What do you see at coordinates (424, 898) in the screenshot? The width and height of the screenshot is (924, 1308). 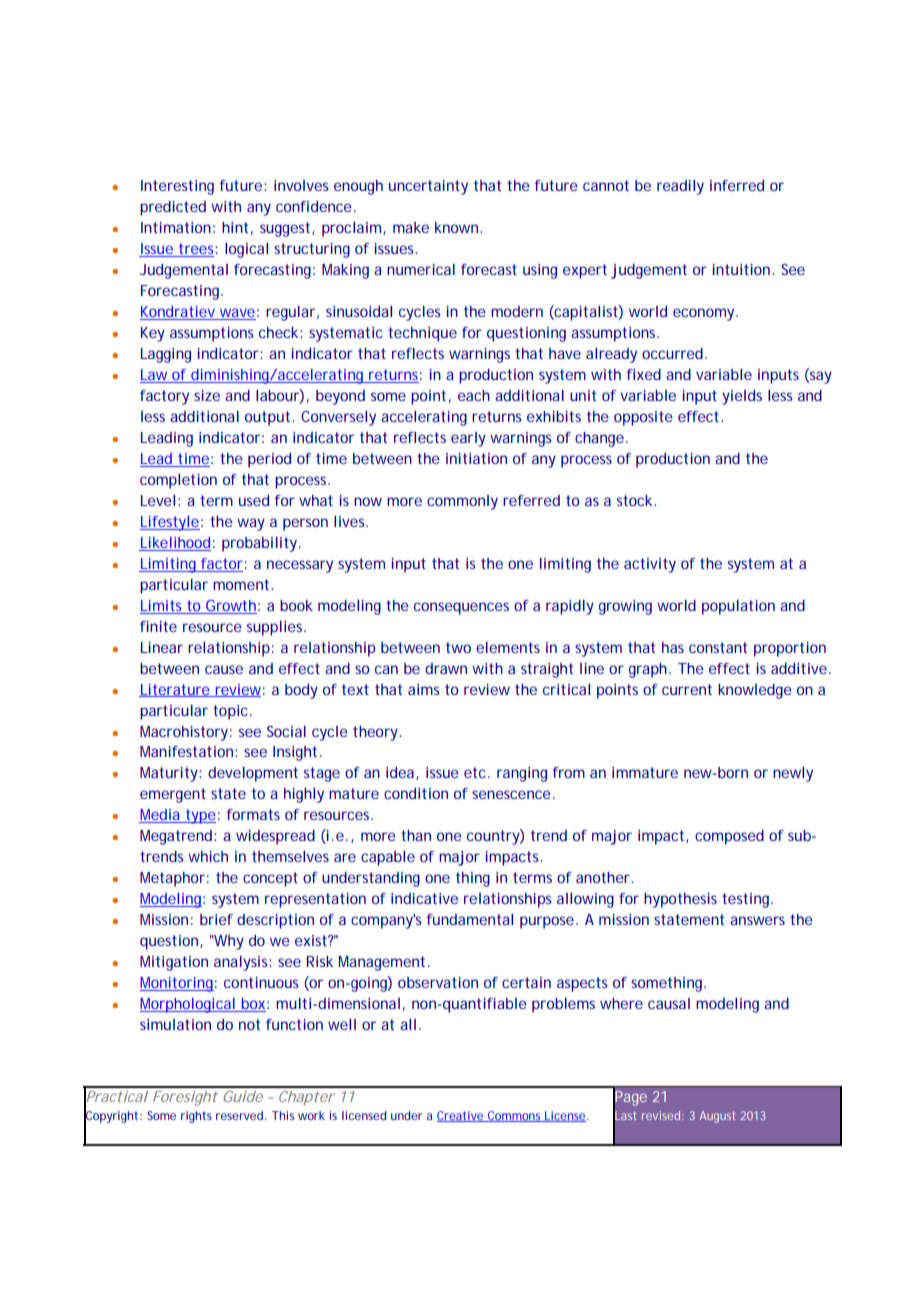 I see `indicative` at bounding box center [424, 898].
